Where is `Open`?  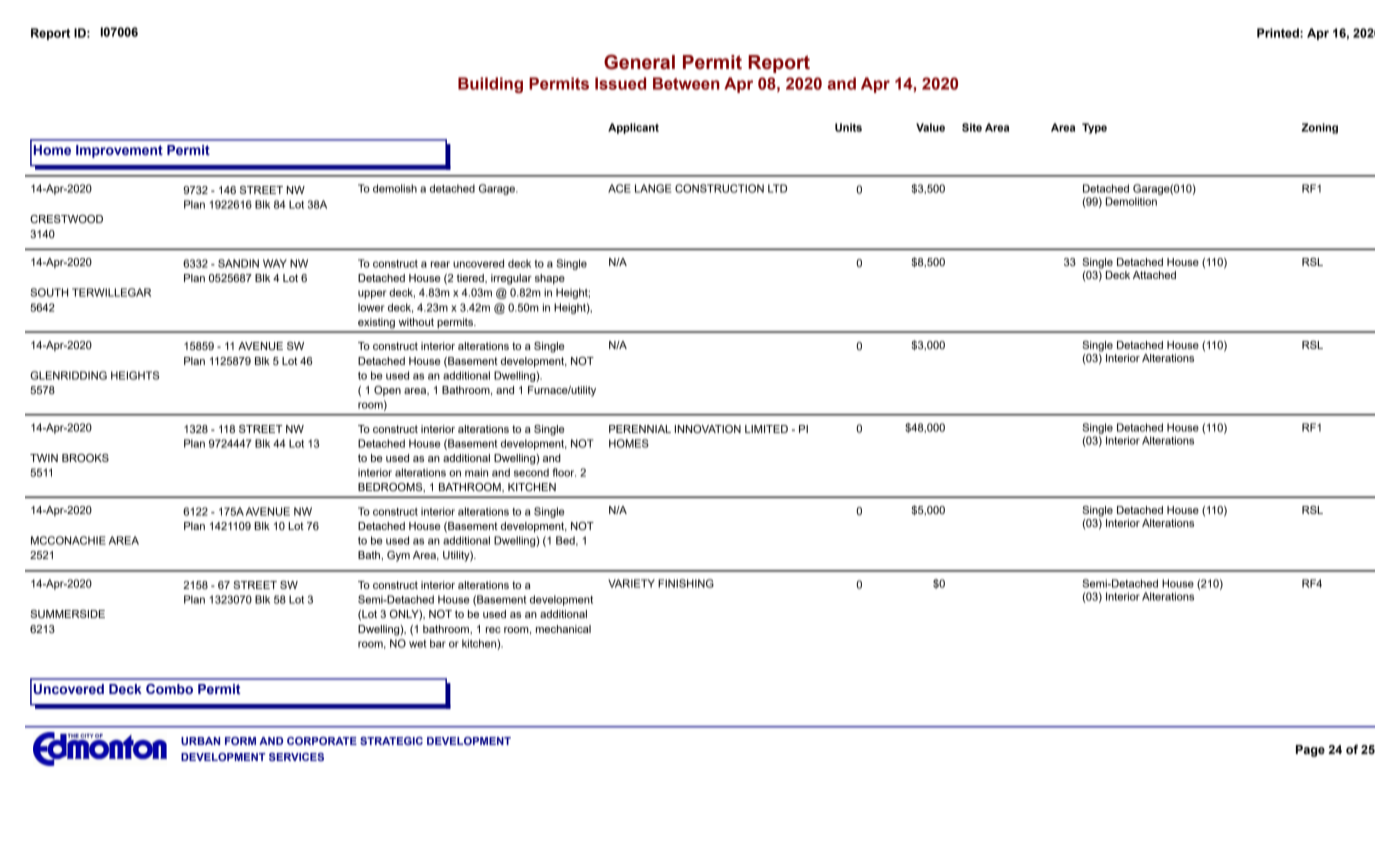
Open is located at coordinates (387, 391).
